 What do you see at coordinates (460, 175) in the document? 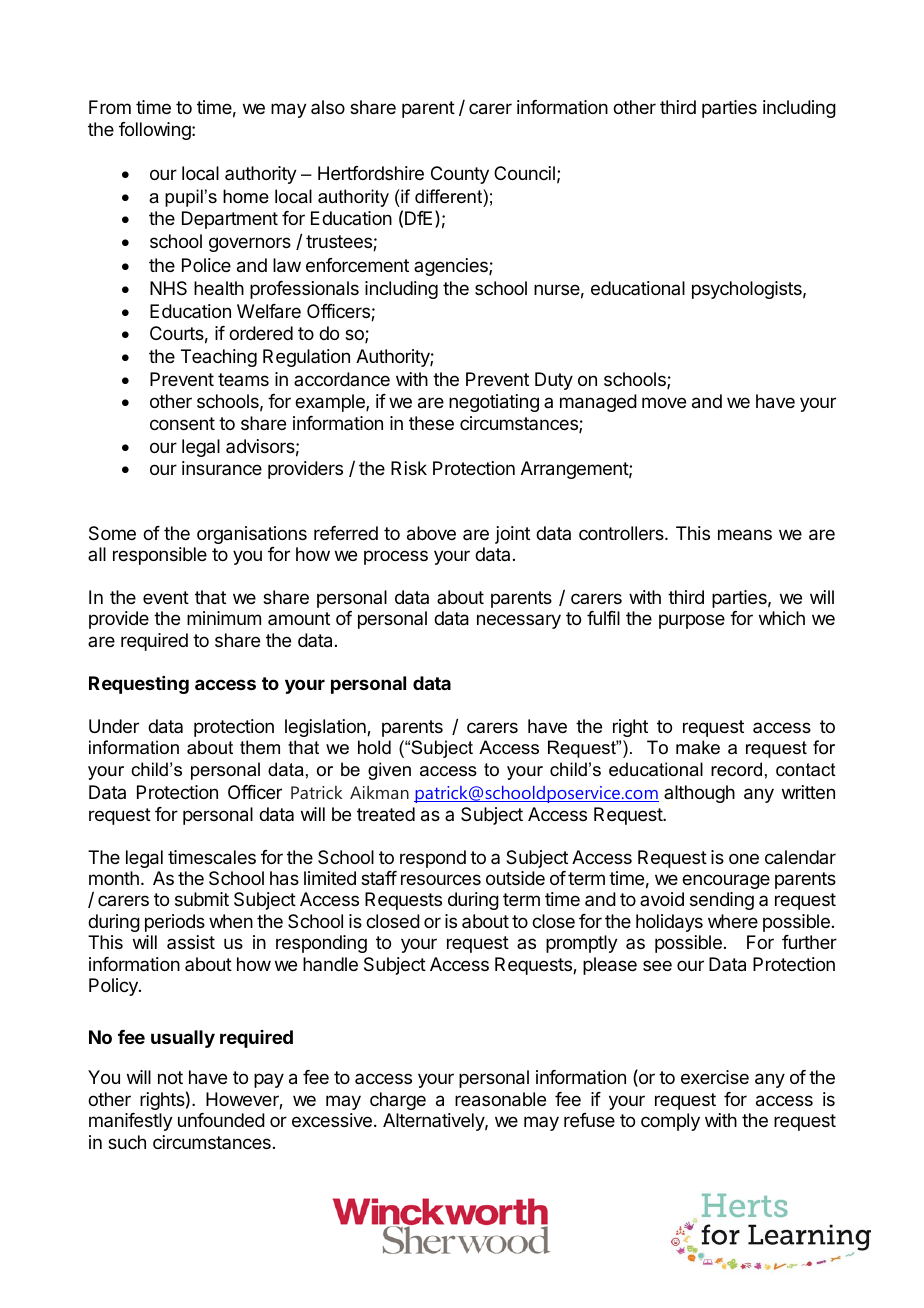
I see `County` at bounding box center [460, 175].
